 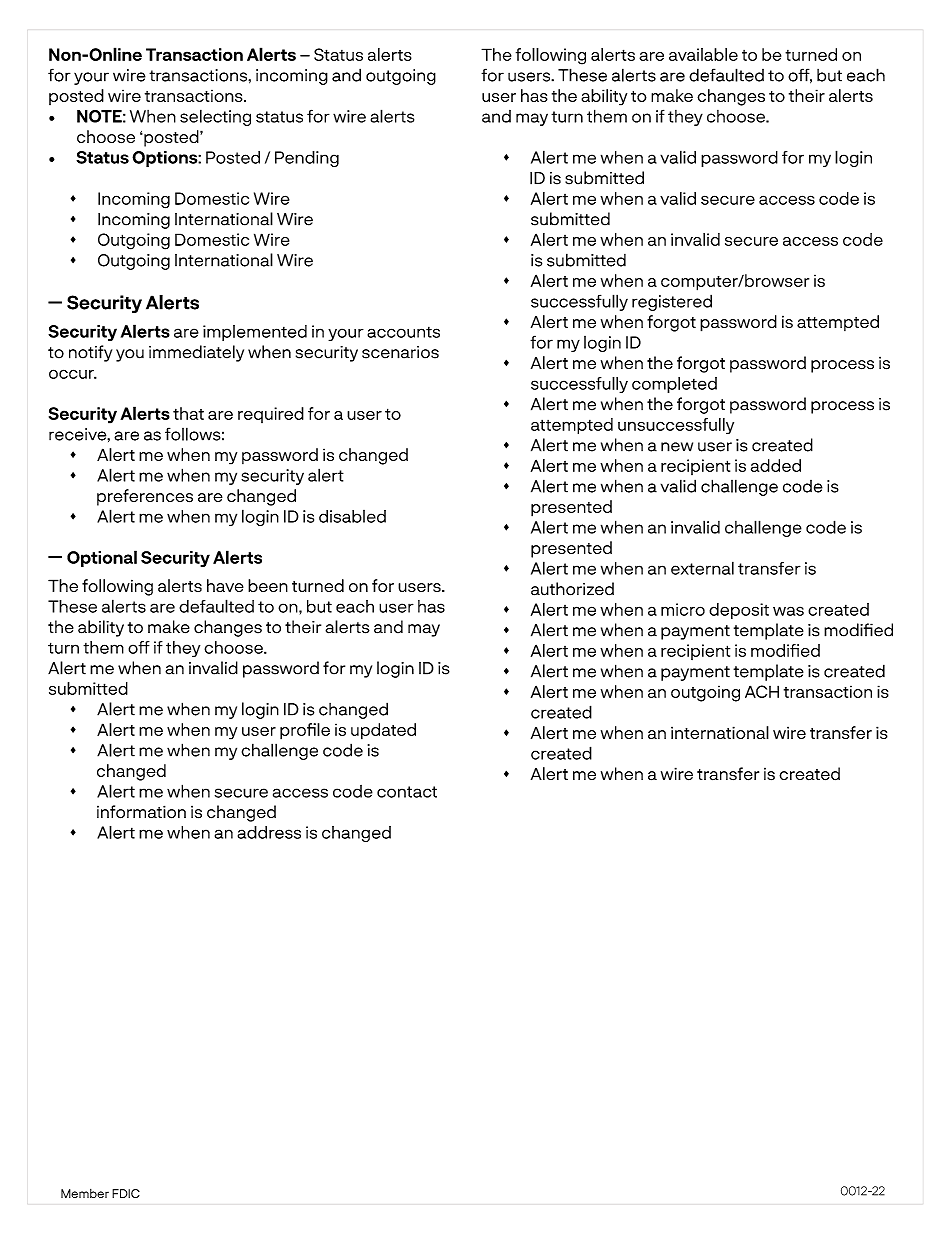 I want to click on selecting, so click(x=215, y=117).
